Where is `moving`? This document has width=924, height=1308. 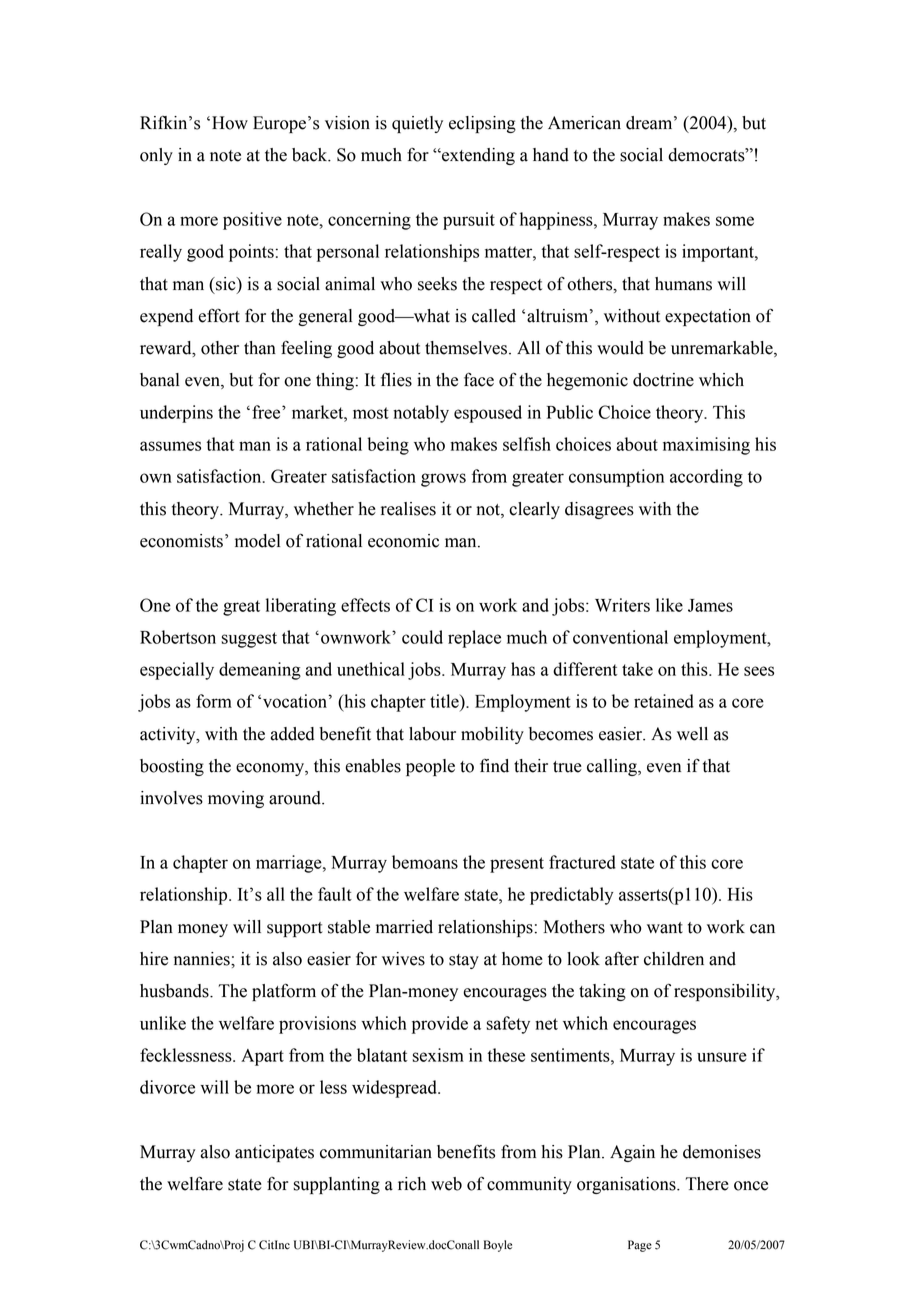 moving is located at coordinates (236, 799).
